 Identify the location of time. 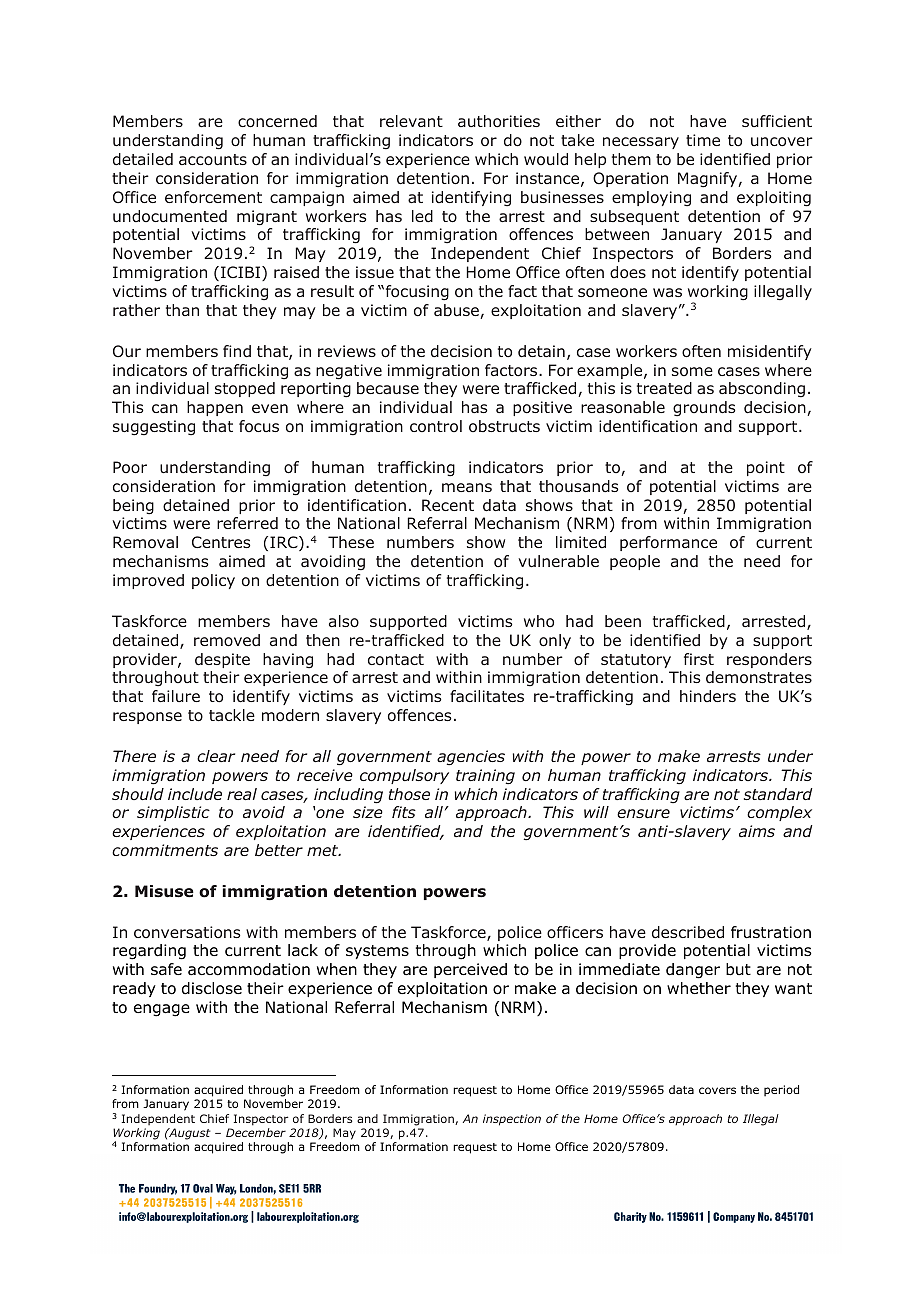
(703, 140).
